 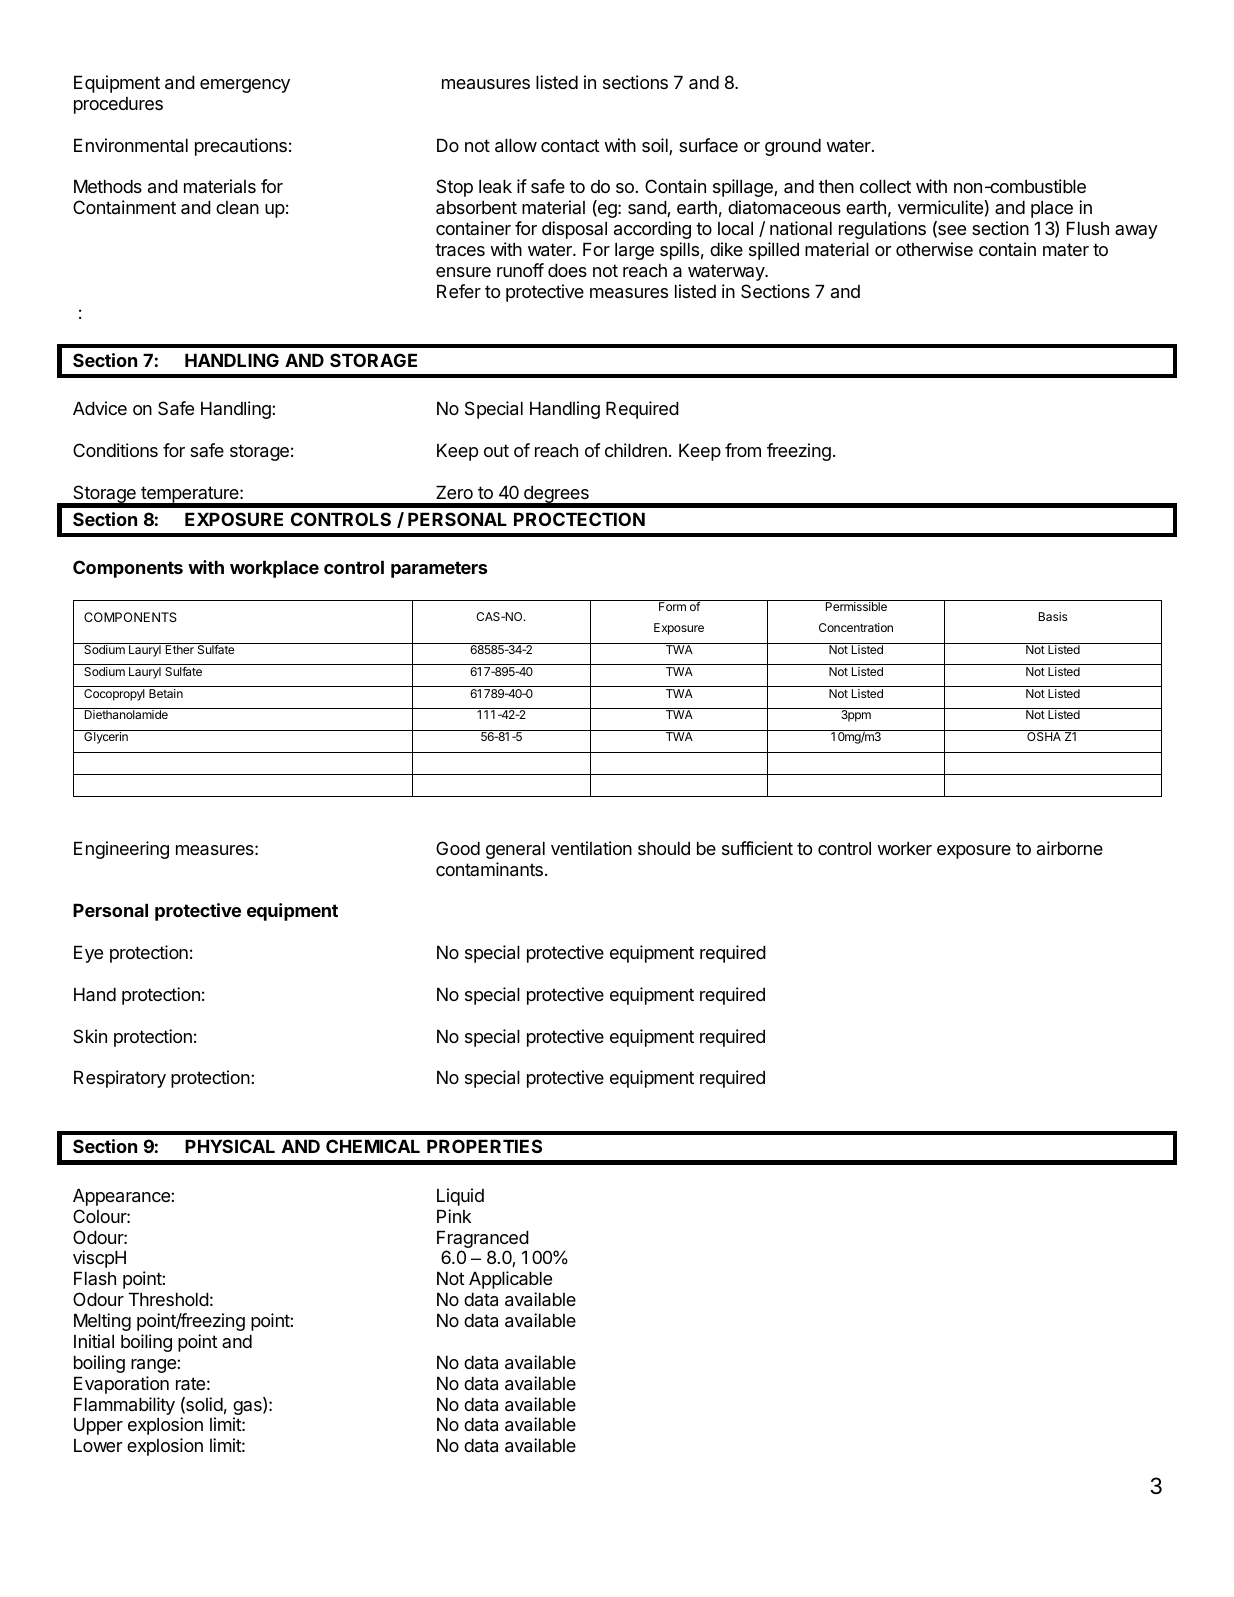 I want to click on precautions, so click(x=241, y=147).
